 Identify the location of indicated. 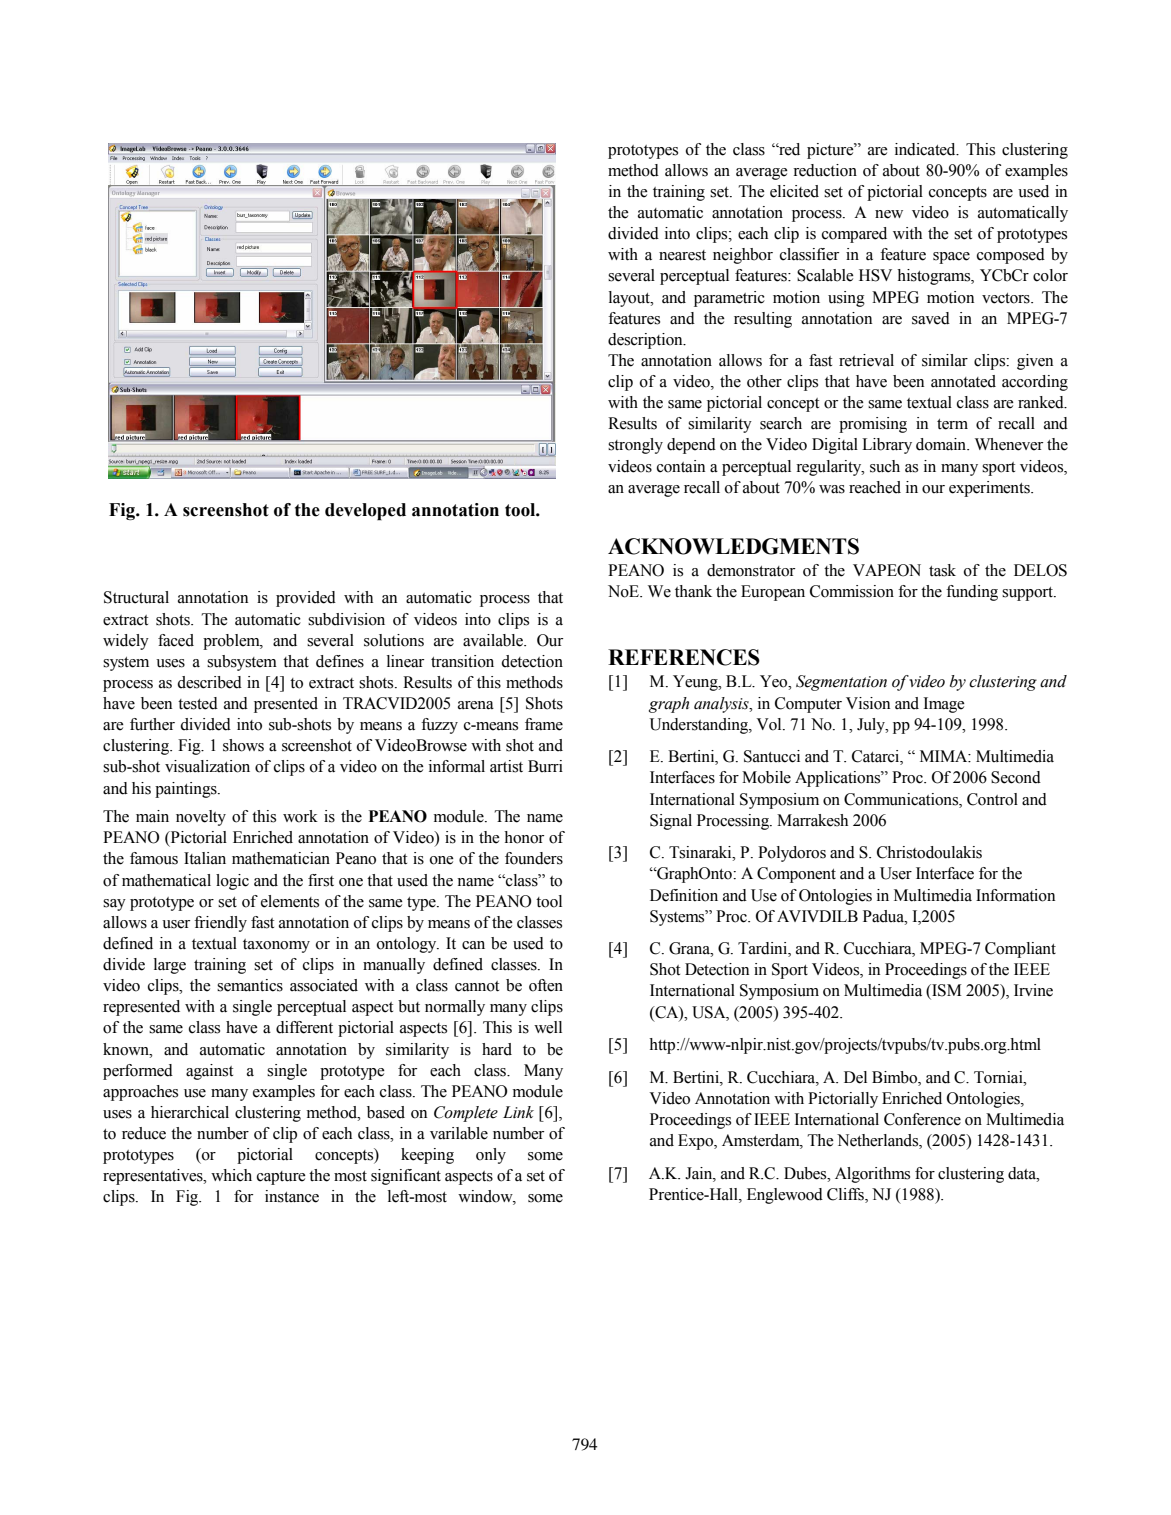
(926, 149).
